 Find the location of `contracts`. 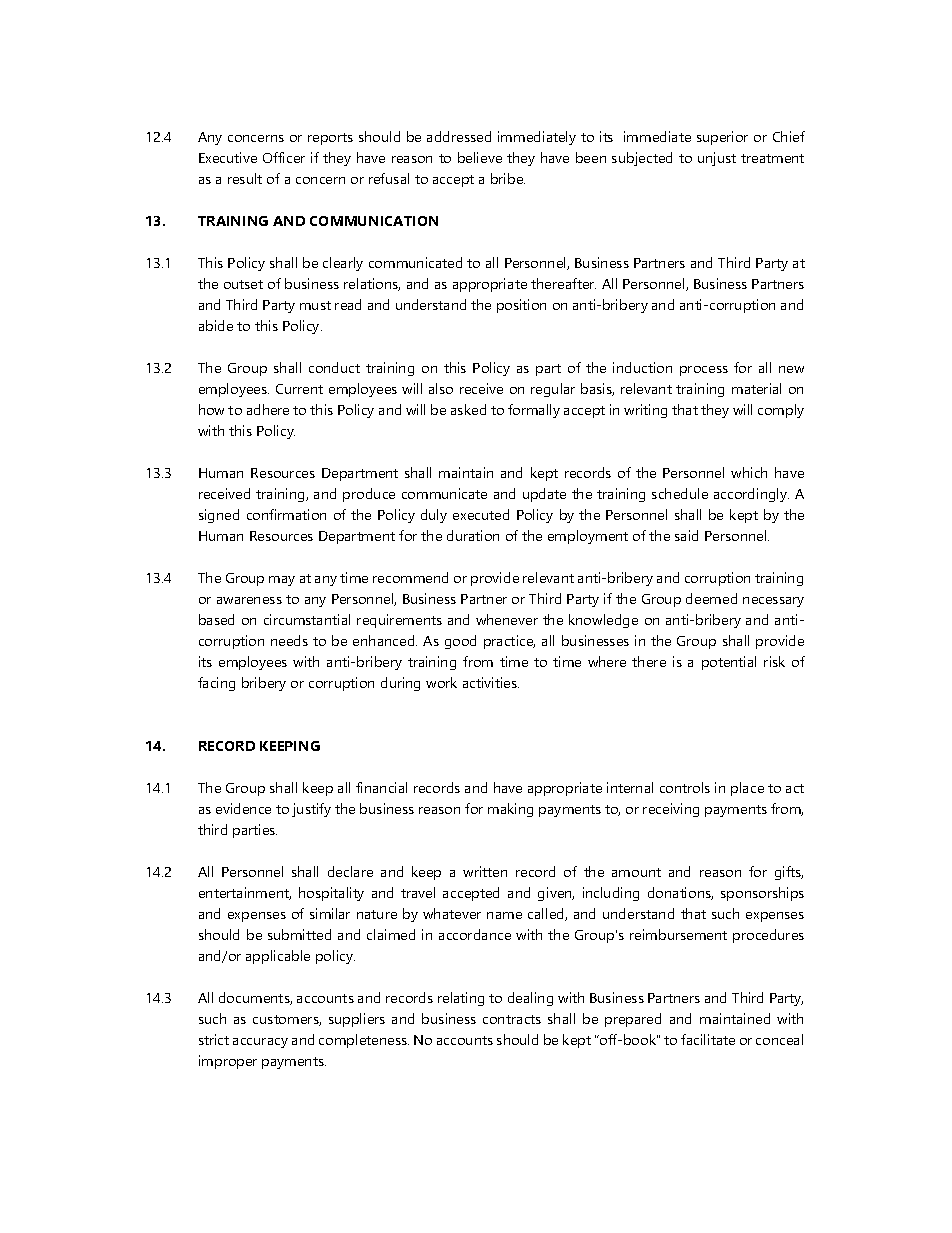

contracts is located at coordinates (512, 1019).
